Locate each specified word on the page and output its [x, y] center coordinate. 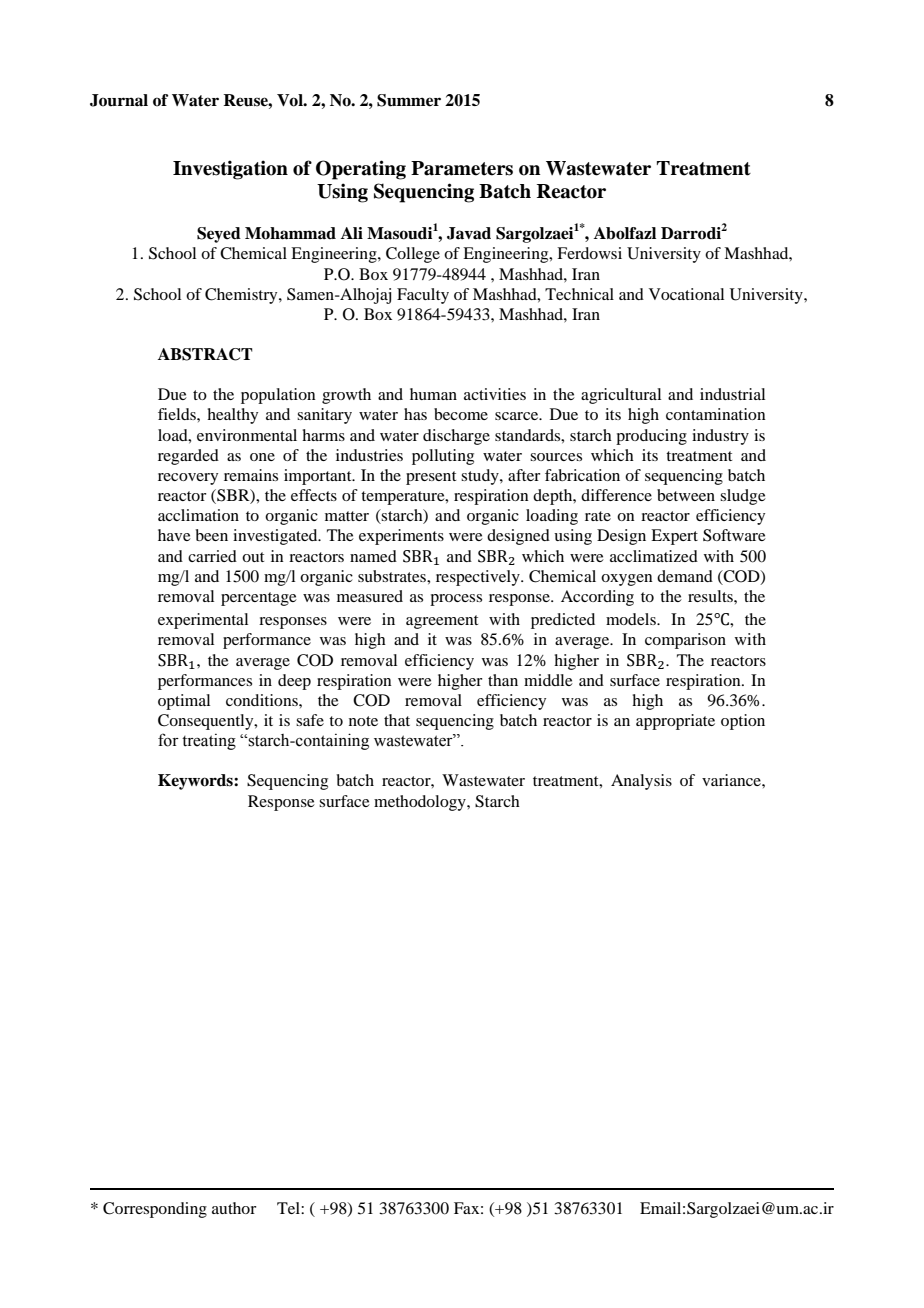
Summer [409, 100]
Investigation [230, 170]
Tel [289, 1208]
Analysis [641, 782]
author [234, 1208]
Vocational [686, 294]
